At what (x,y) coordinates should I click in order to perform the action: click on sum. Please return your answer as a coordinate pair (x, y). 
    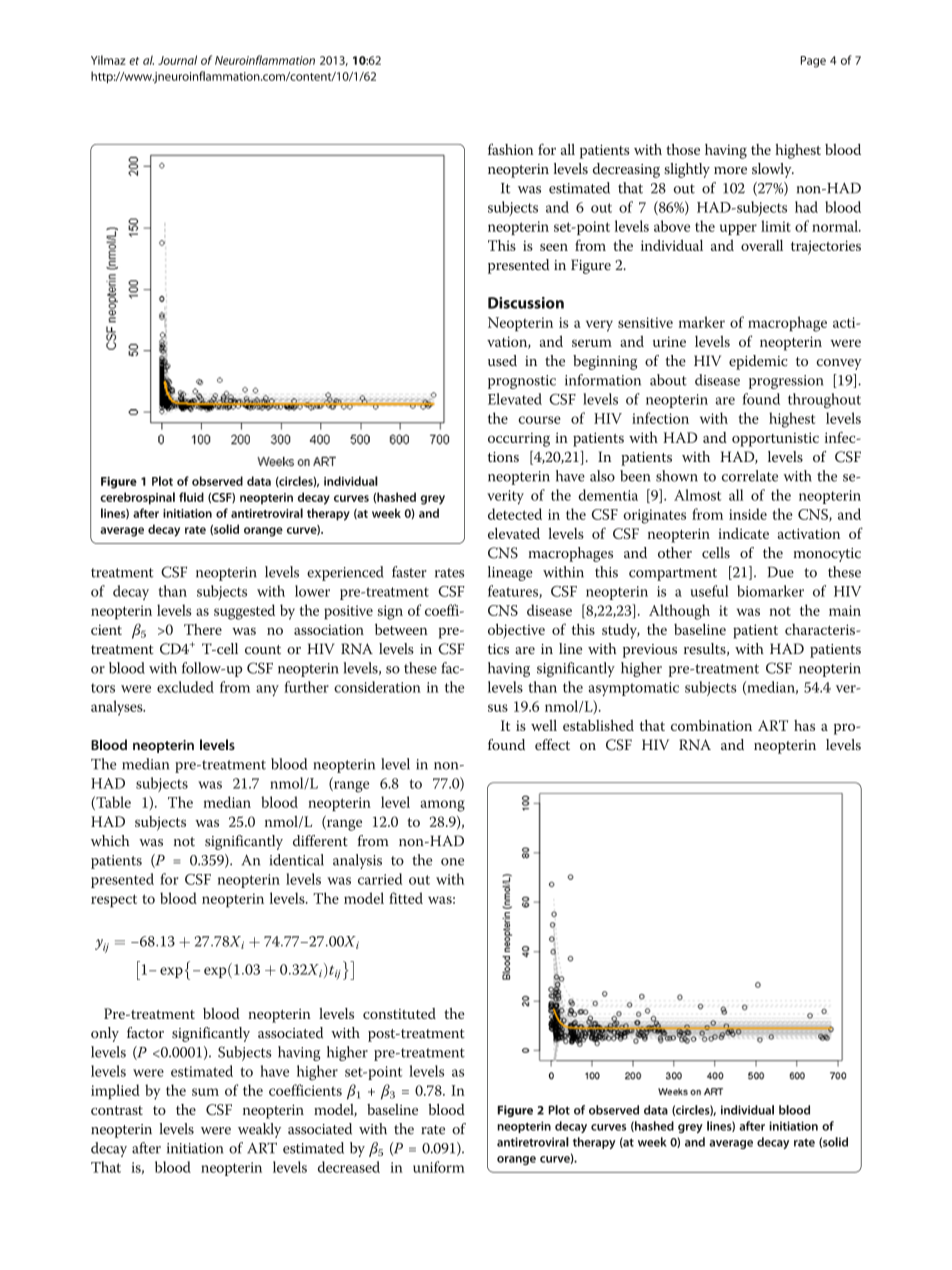
    Looking at the image, I should click on (205, 1092).
